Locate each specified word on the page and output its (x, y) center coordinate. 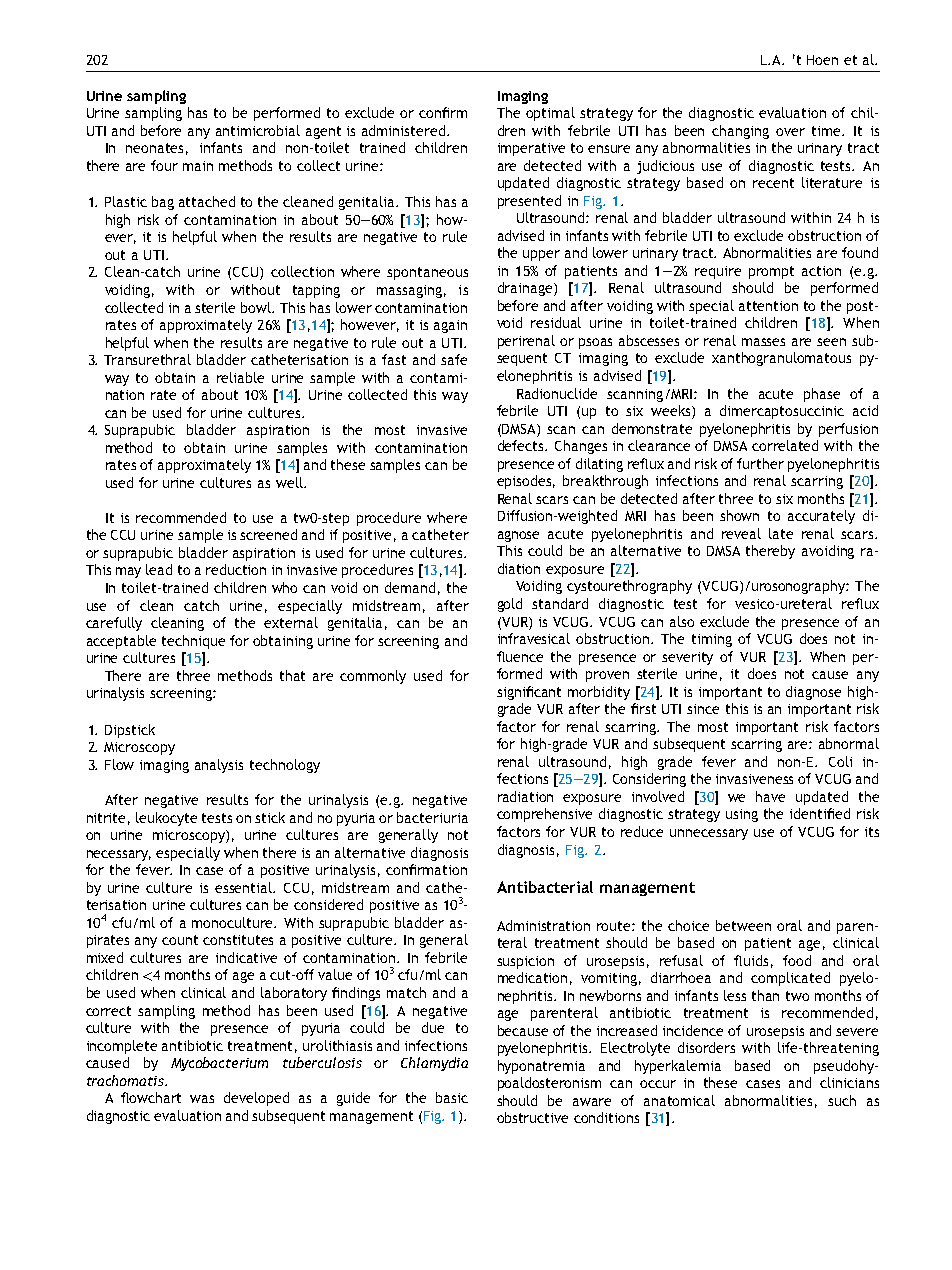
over (790, 132)
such (842, 1100)
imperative (531, 149)
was (202, 1099)
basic (452, 1097)
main (198, 166)
